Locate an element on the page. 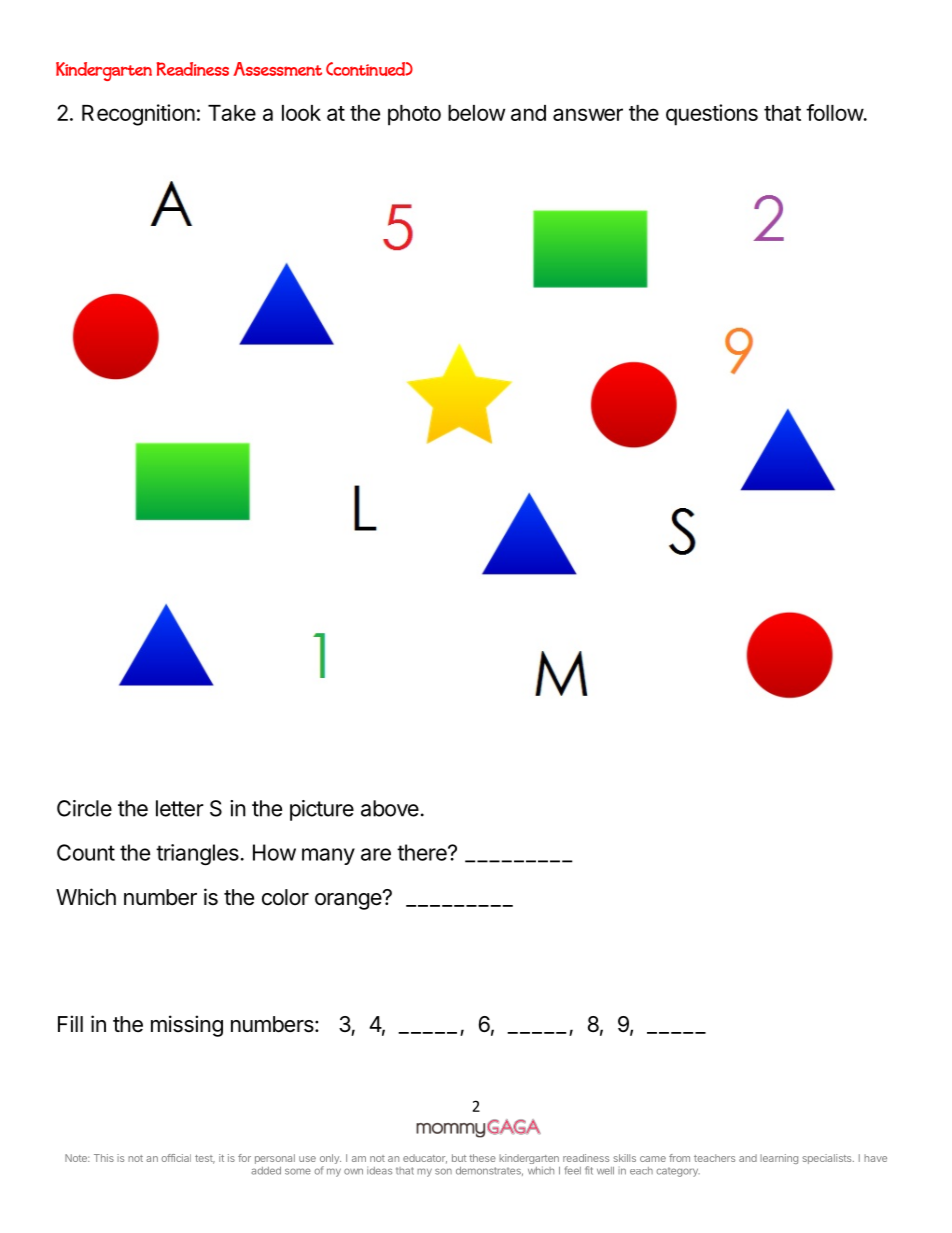 Image resolution: width=952 pixels, height=1233 pixels. follow is located at coordinates (835, 112).
